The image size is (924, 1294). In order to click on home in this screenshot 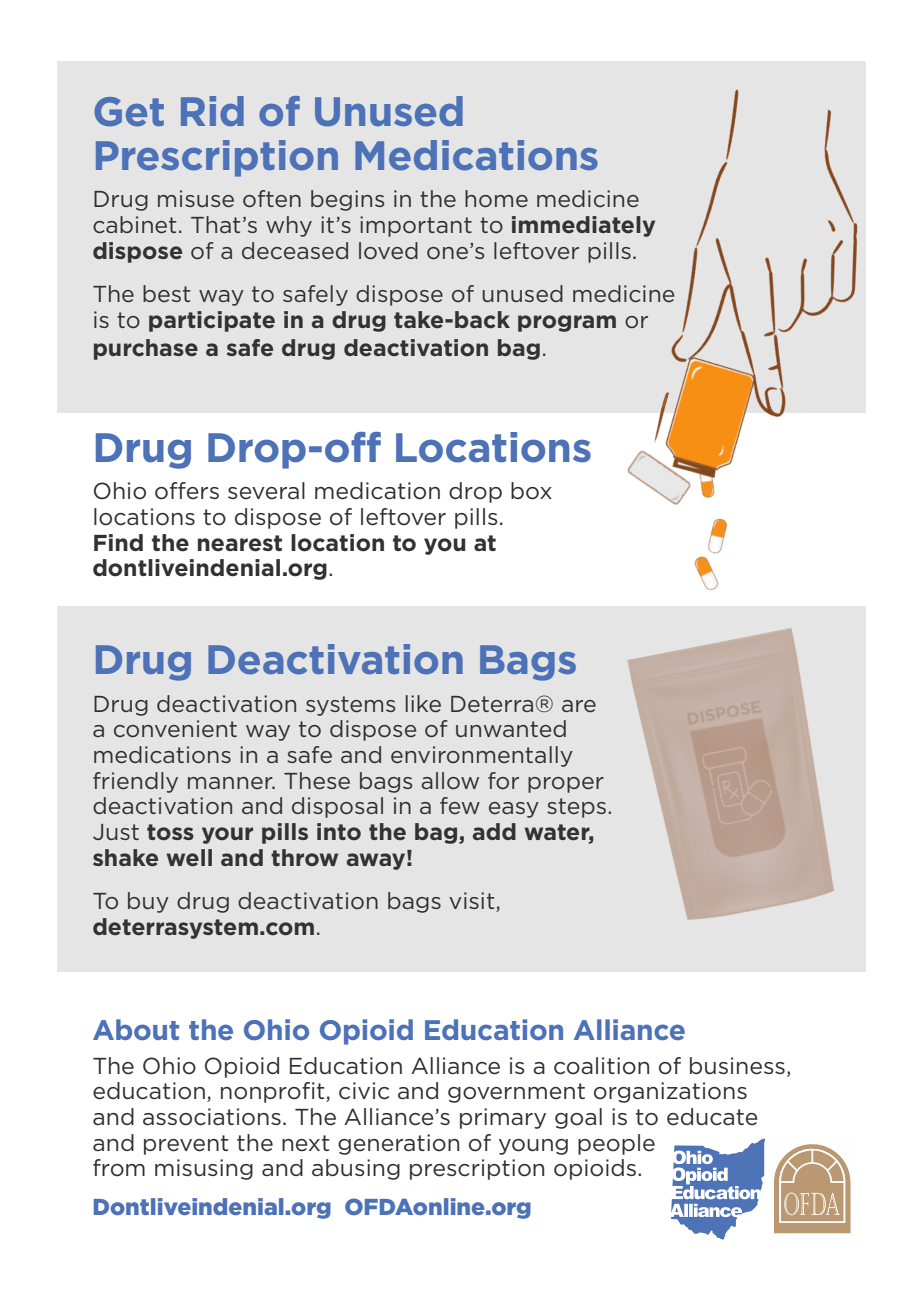, I will do `click(496, 199)`.
